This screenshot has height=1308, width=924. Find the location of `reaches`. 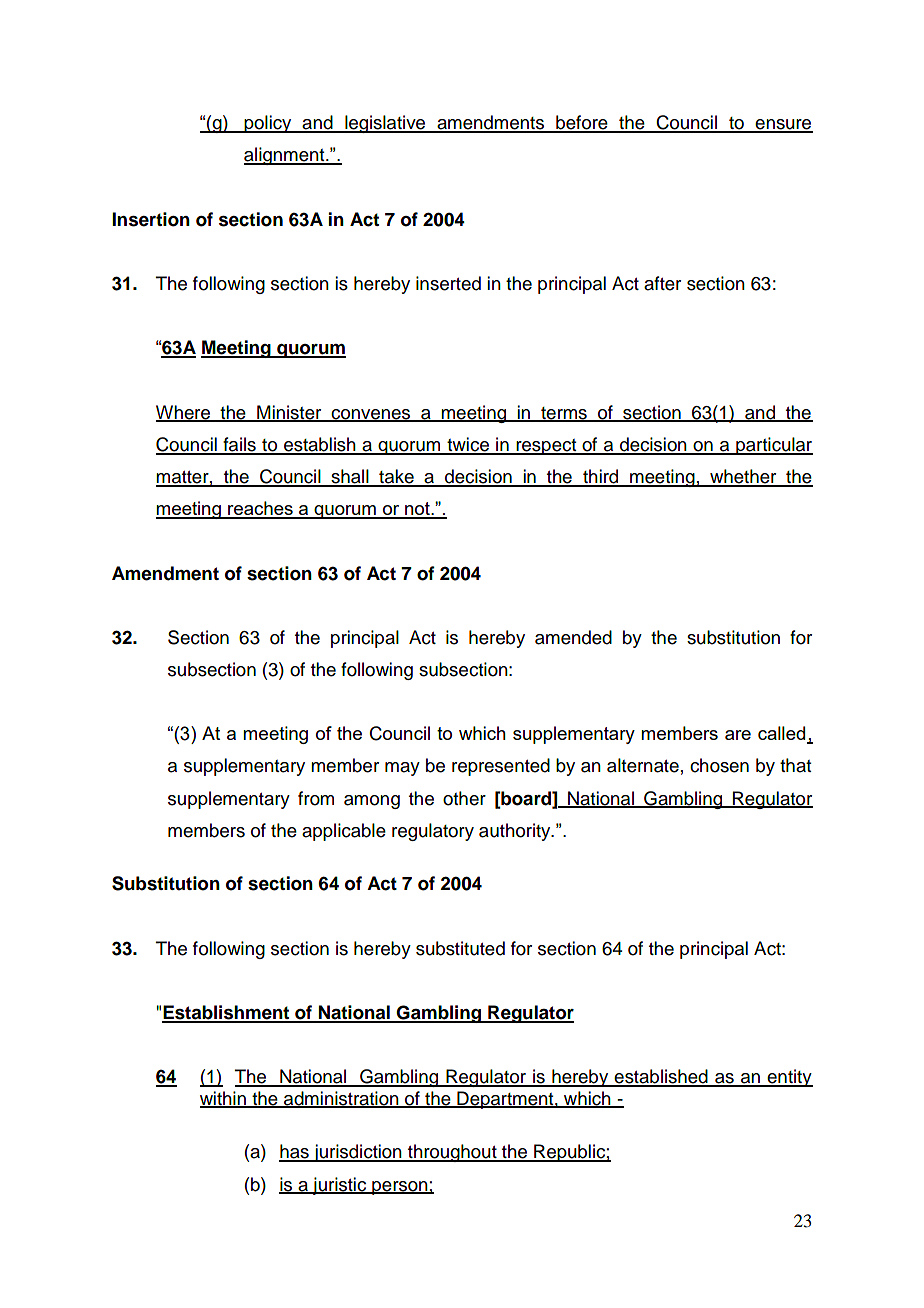

reaches is located at coordinates (260, 509).
